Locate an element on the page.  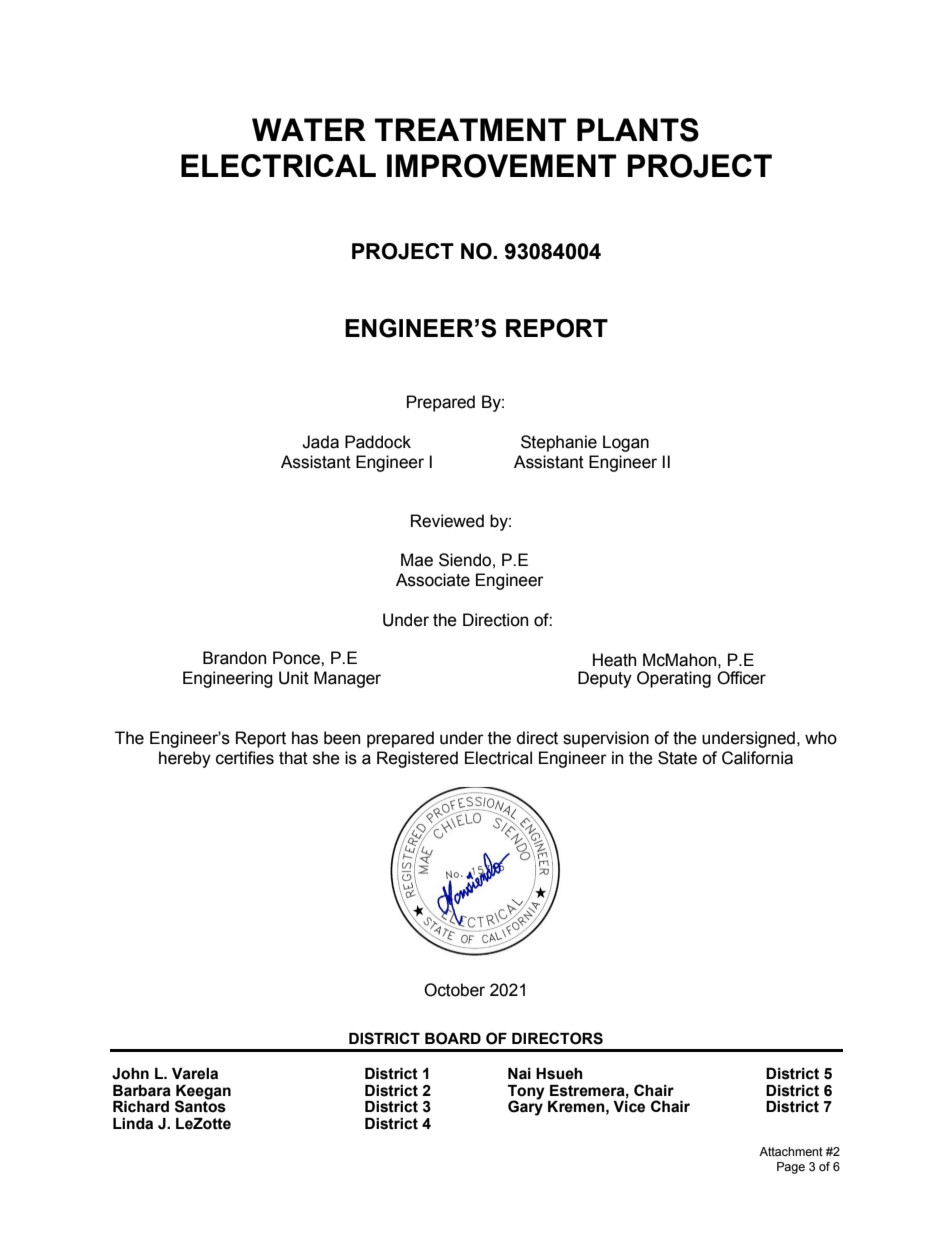
Stephanie is located at coordinates (559, 443).
